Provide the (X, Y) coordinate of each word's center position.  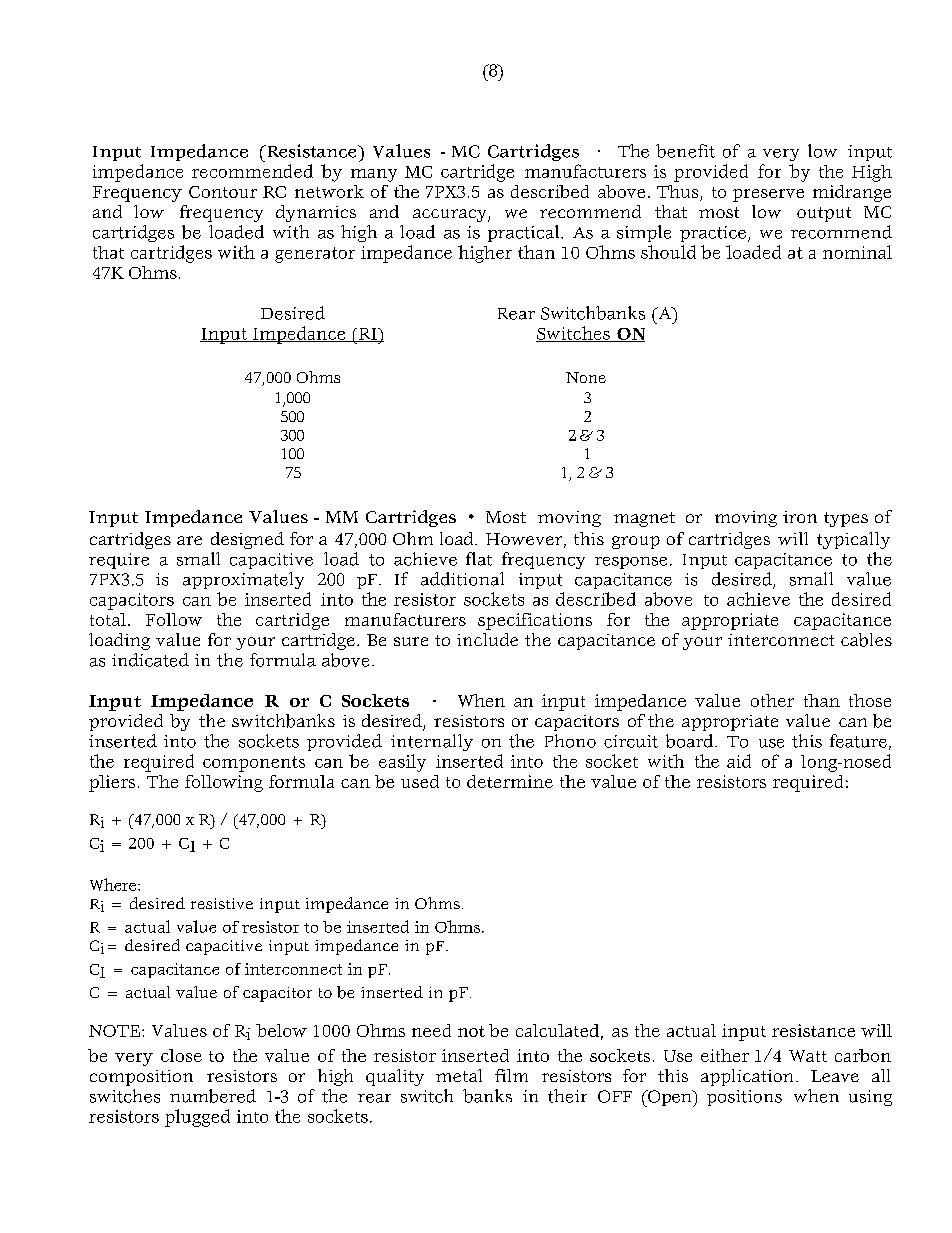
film (511, 1075)
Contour (223, 192)
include (487, 639)
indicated (150, 660)
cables (866, 640)
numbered (213, 1096)
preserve (768, 195)
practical (525, 233)
